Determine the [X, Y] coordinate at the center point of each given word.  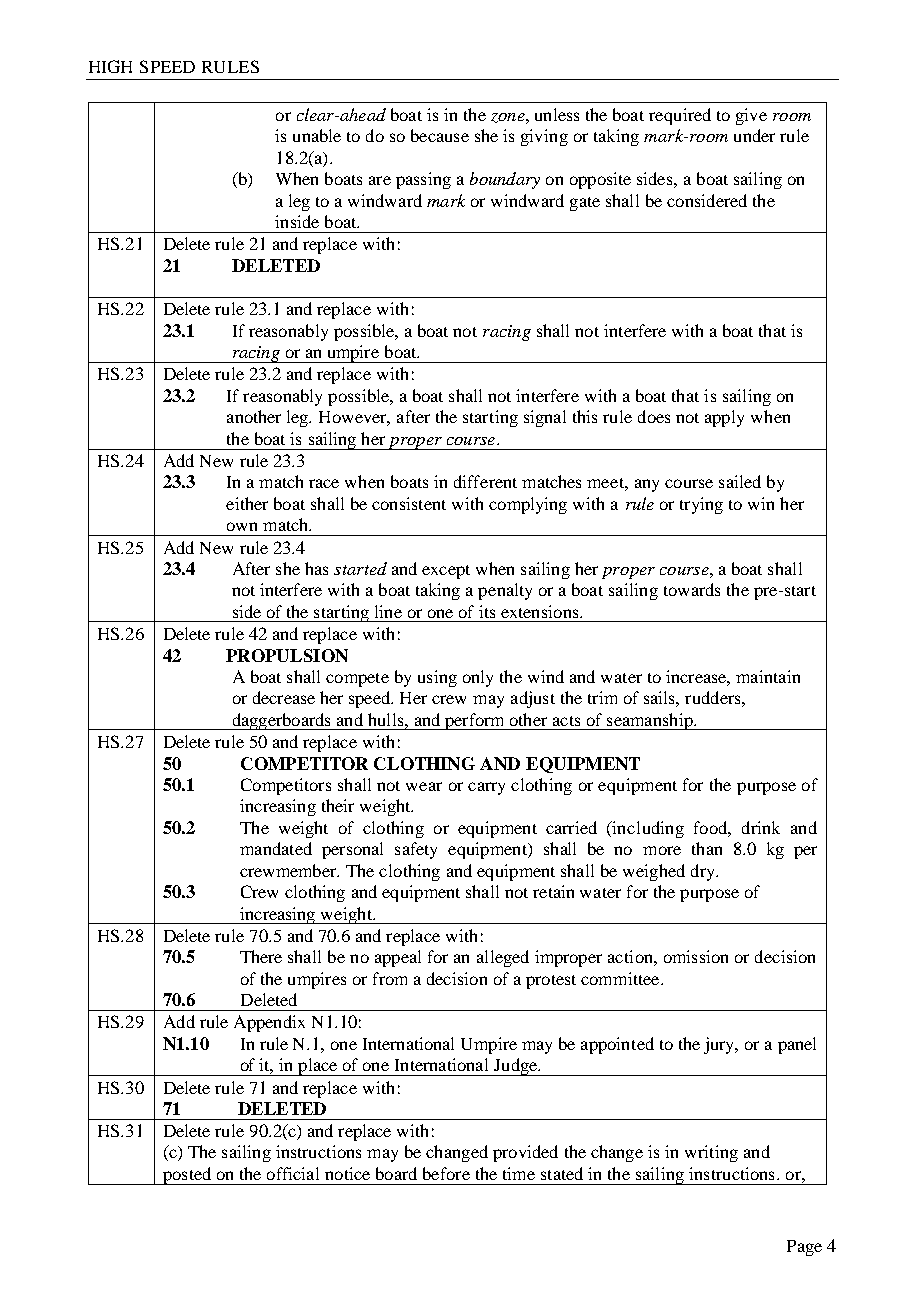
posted [187, 1176]
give [751, 116]
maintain [768, 676]
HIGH [110, 66]
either [247, 503]
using [437, 678]
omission [696, 956]
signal [545, 418]
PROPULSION [287, 655]
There [261, 956]
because [440, 135]
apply [724, 418]
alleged [503, 958]
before [446, 1173]
